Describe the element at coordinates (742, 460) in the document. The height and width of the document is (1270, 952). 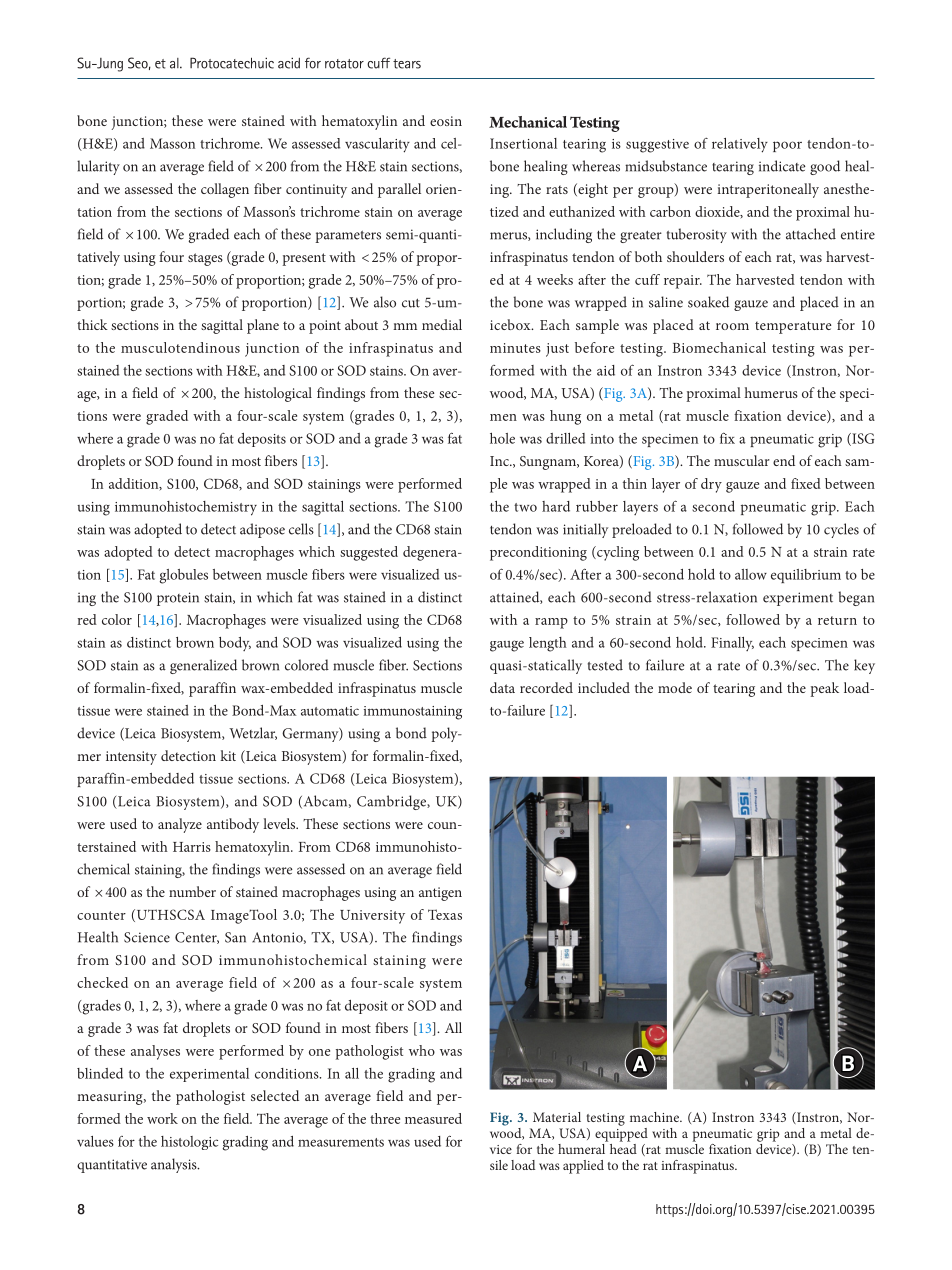
I see `muscular` at that location.
